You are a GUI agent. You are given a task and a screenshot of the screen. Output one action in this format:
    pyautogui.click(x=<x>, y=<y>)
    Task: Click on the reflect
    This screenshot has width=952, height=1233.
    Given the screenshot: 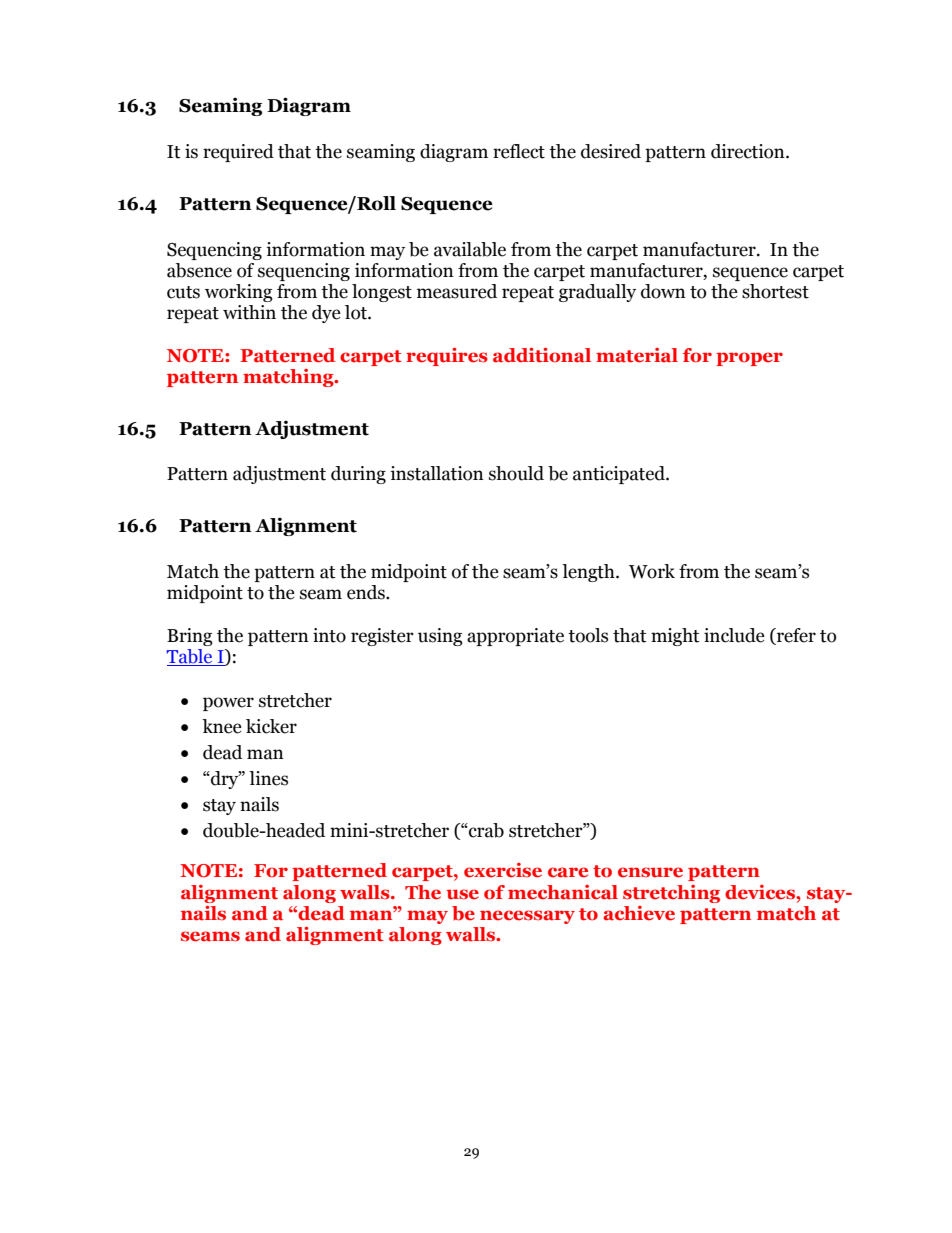 What is the action you would take?
    pyautogui.click(x=519, y=151)
